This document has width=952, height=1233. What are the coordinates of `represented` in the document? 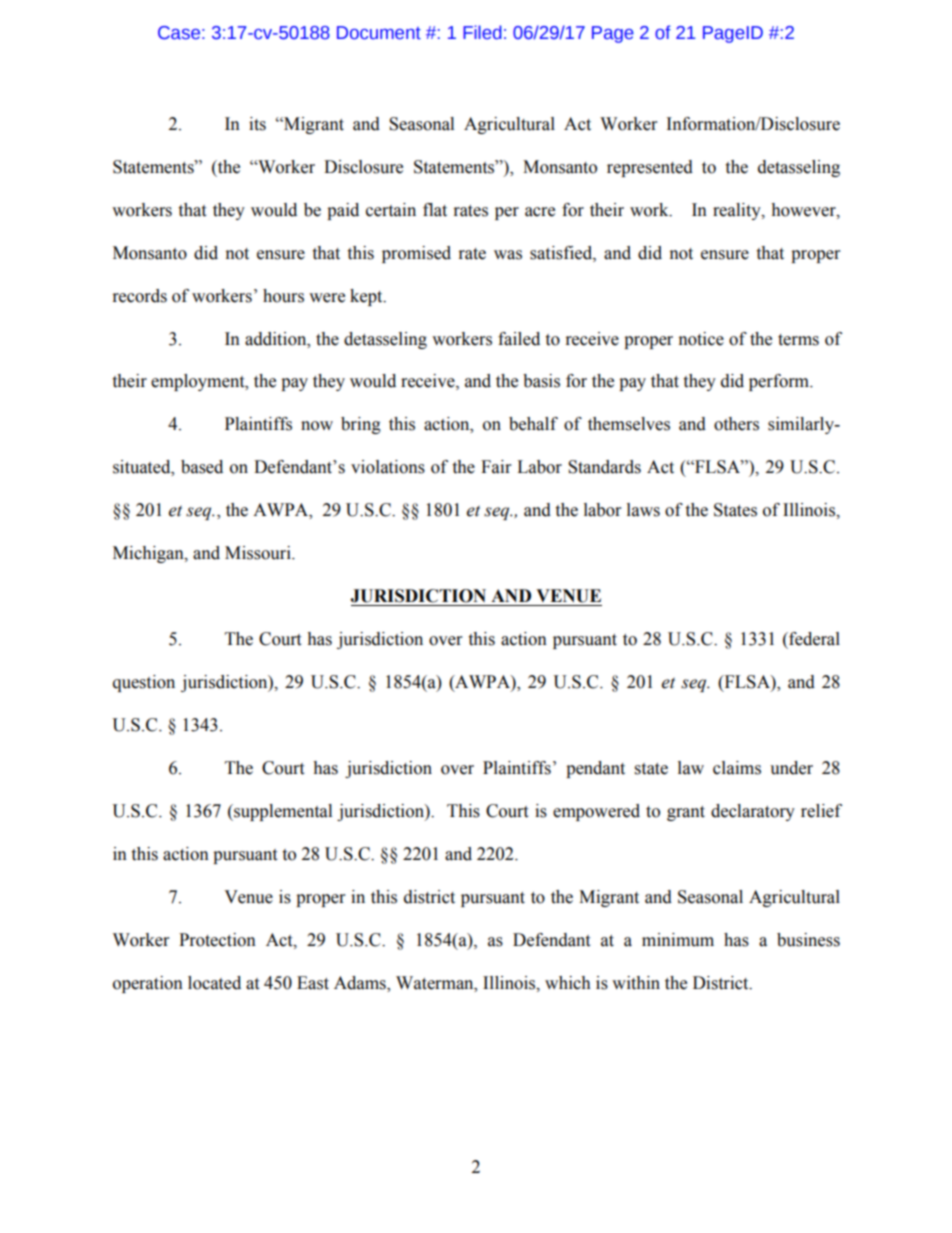 It's located at (650, 168).
